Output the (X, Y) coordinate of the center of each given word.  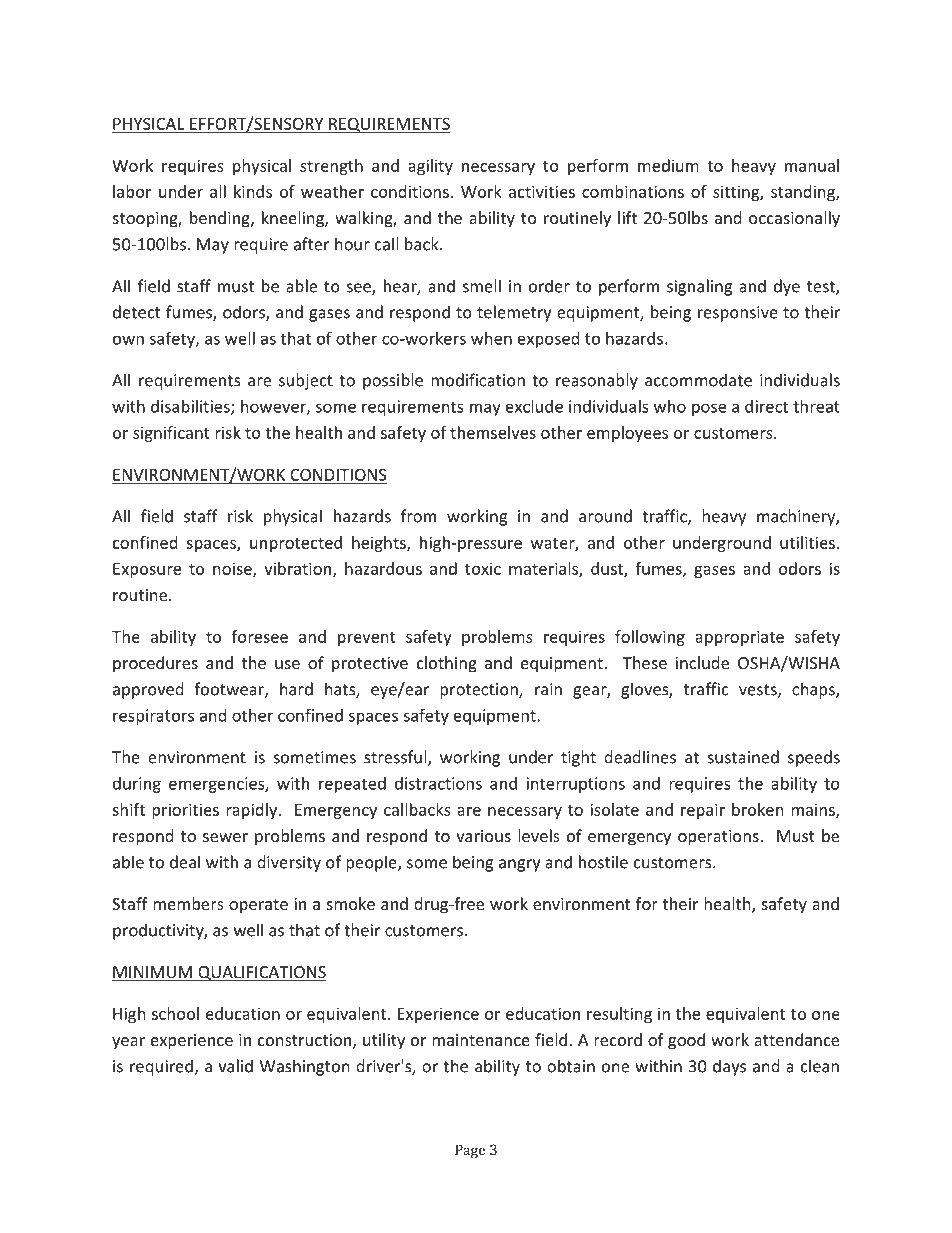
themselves (493, 432)
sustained (743, 757)
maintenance (481, 1040)
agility (430, 167)
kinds (253, 191)
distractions (438, 783)
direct (766, 406)
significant (171, 434)
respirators (153, 717)
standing (804, 193)
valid (235, 1066)
